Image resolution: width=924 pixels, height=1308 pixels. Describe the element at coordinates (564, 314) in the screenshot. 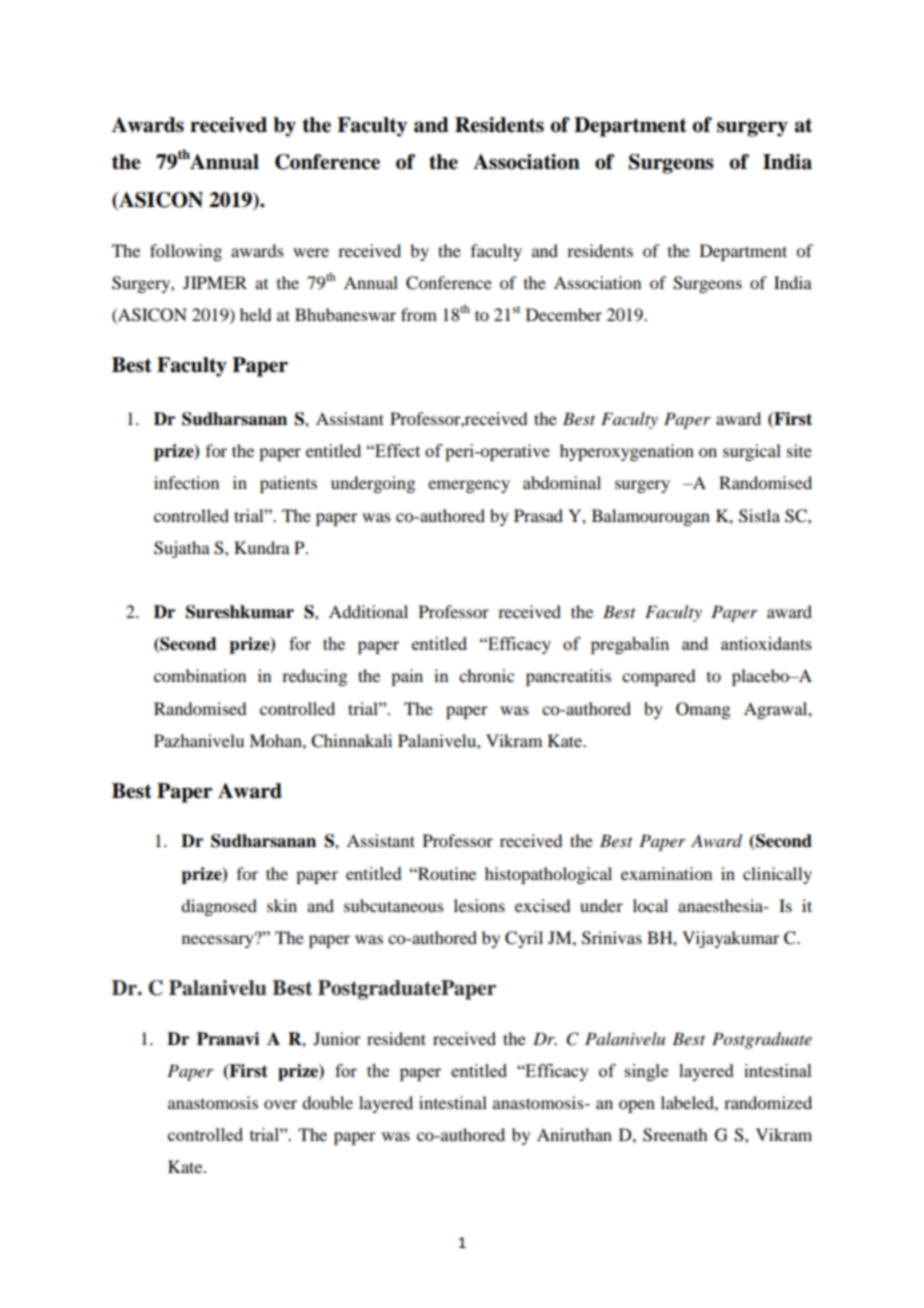

I see `December` at that location.
